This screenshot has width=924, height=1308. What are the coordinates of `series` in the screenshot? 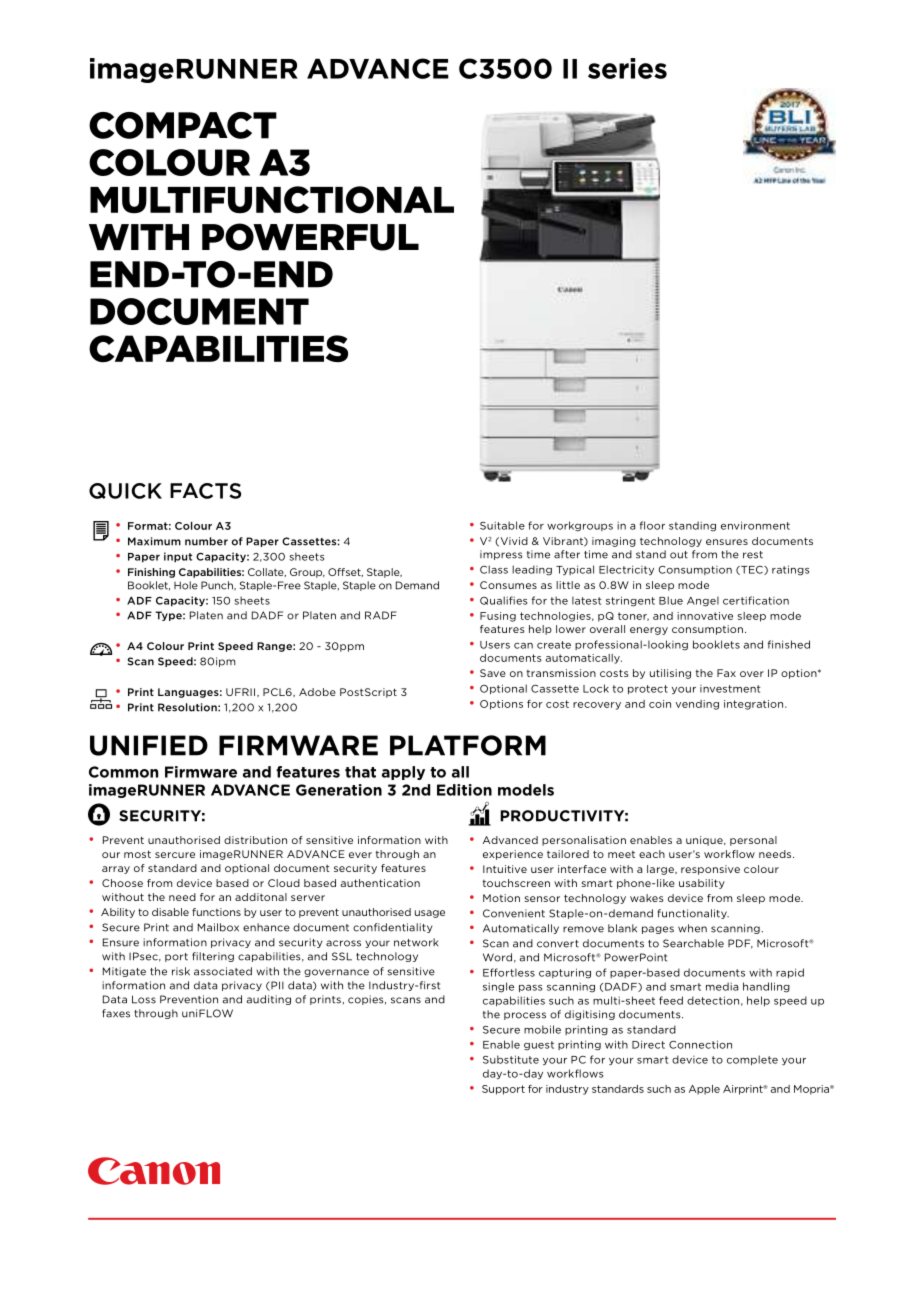 It's located at (627, 68).
